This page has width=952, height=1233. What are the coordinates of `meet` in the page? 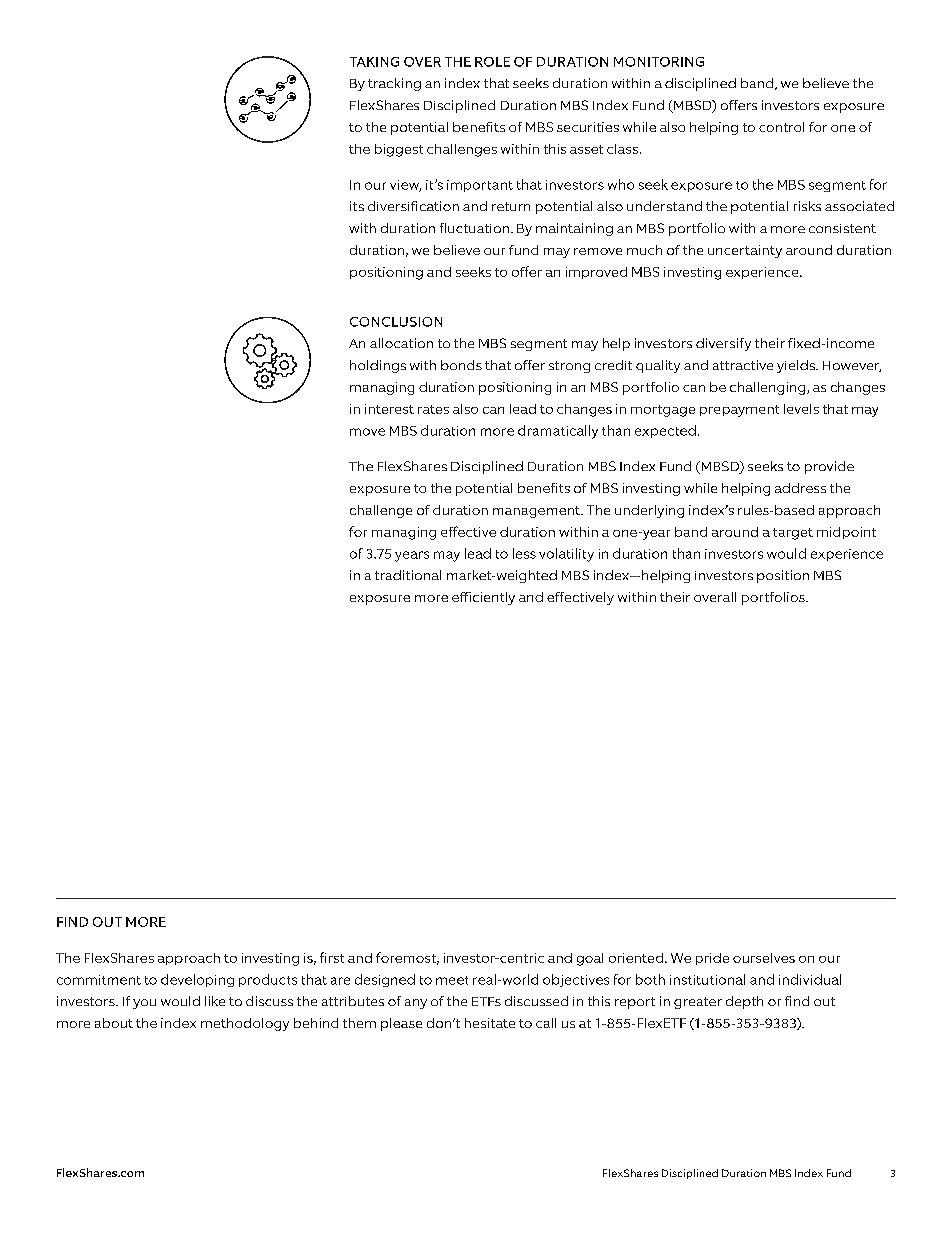 It's located at (452, 980).
